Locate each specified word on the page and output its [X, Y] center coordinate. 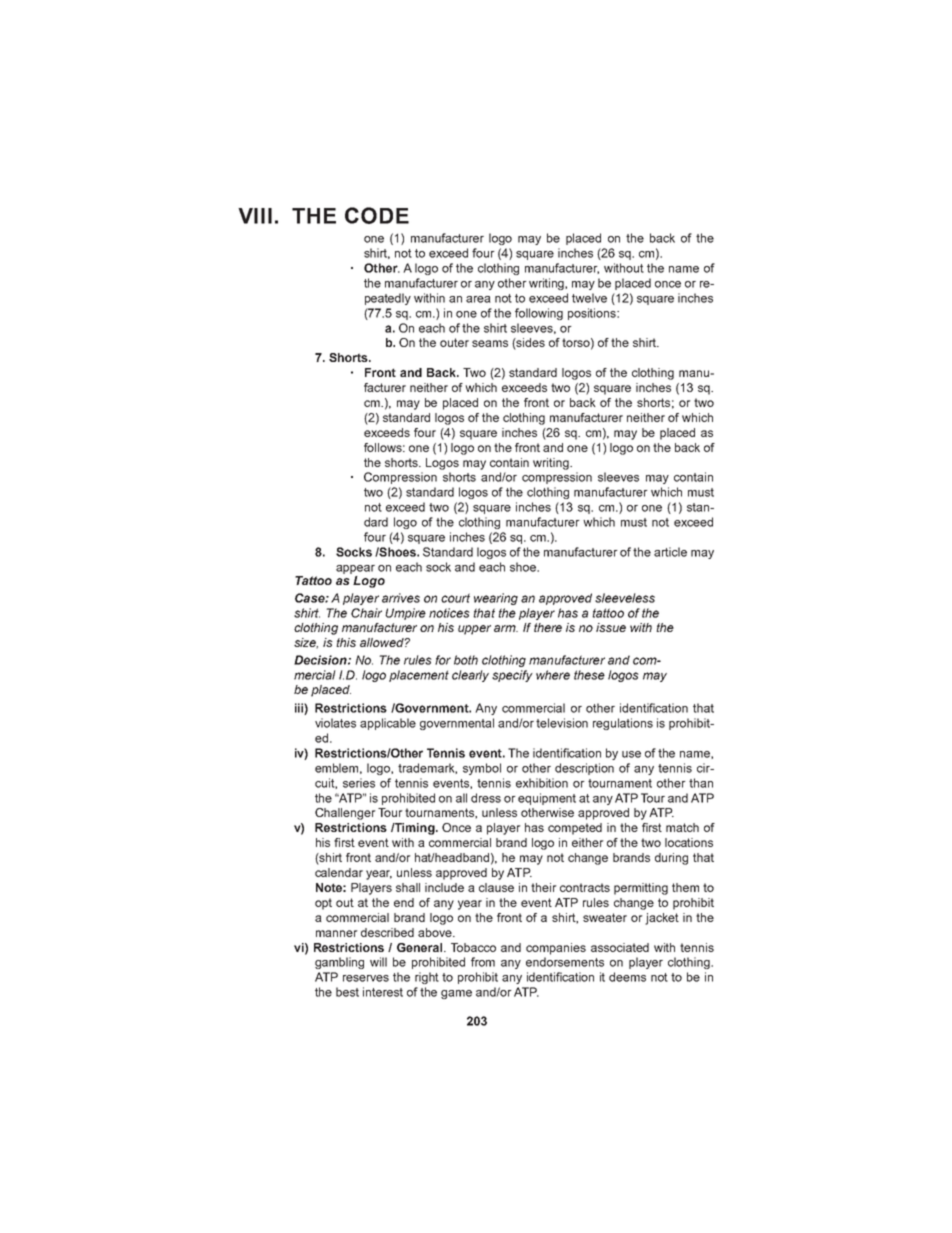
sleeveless [625, 598]
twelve [589, 298]
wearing [496, 599]
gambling [339, 963]
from [483, 962]
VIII [255, 216]
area [478, 299]
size [306, 643]
